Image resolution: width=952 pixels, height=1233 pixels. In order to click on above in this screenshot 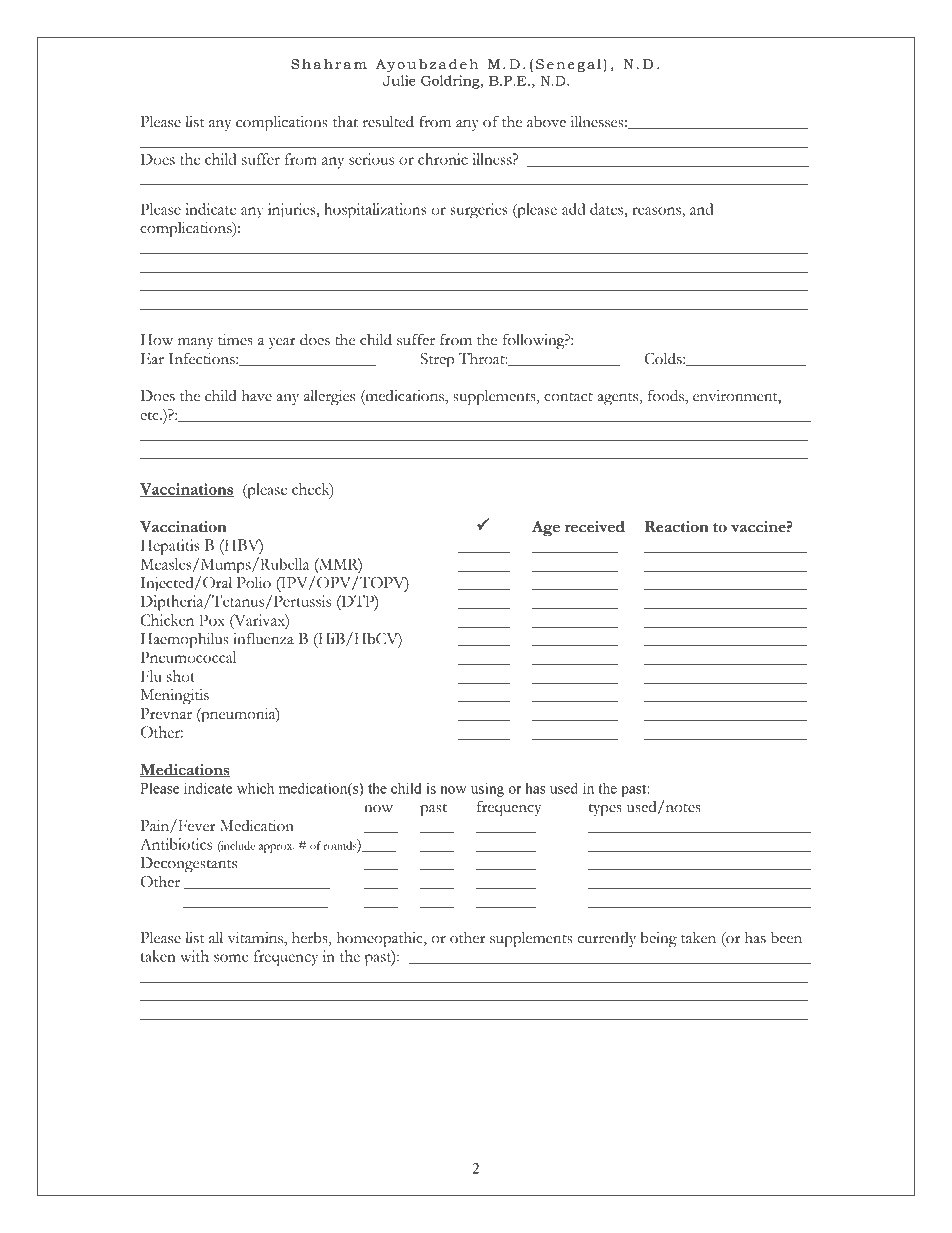, I will do `click(546, 122)`.
